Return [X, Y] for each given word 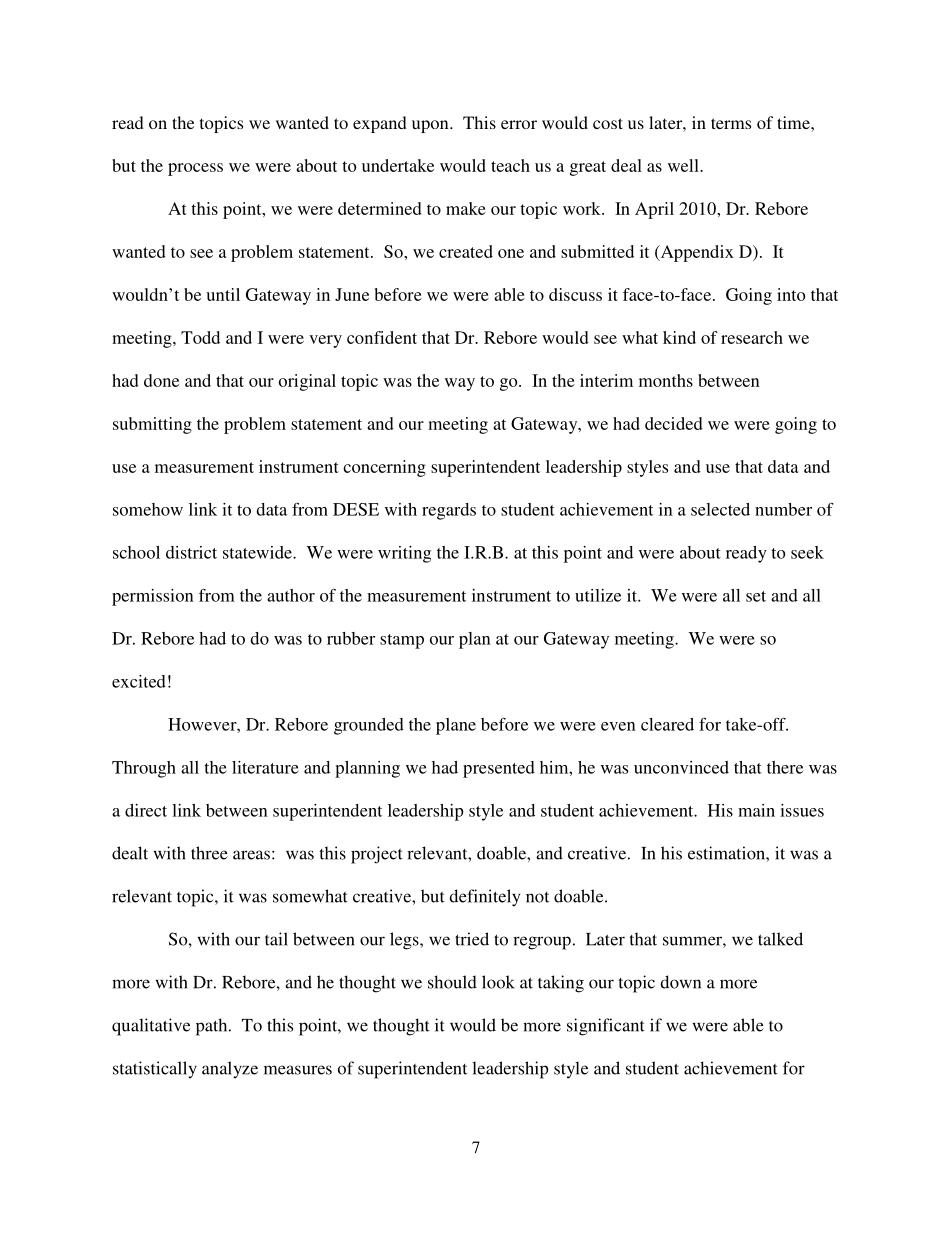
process [195, 169]
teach [510, 165]
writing [404, 554]
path [213, 1027]
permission [153, 597]
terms [731, 123]
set [756, 596]
